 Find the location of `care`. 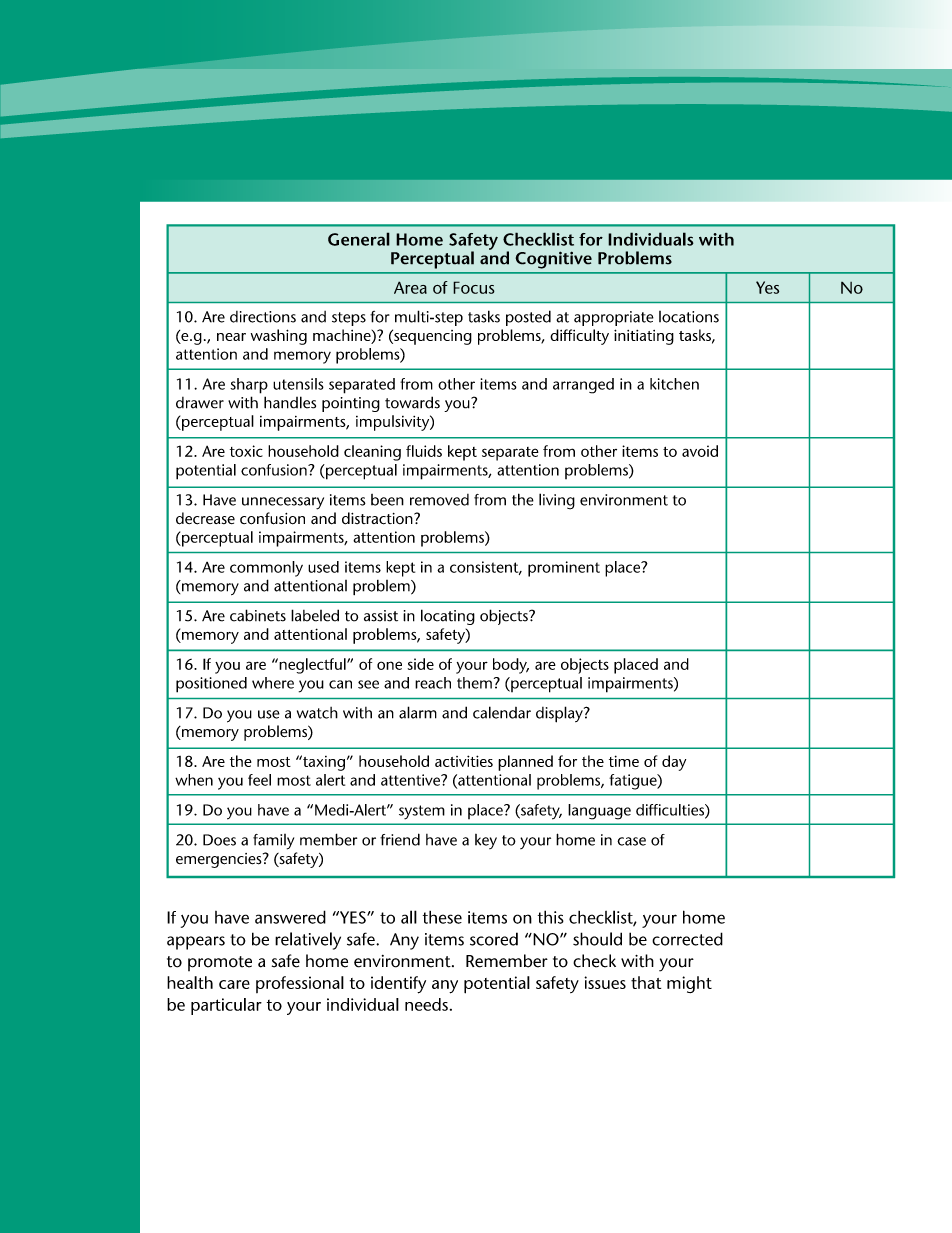

care is located at coordinates (234, 984).
